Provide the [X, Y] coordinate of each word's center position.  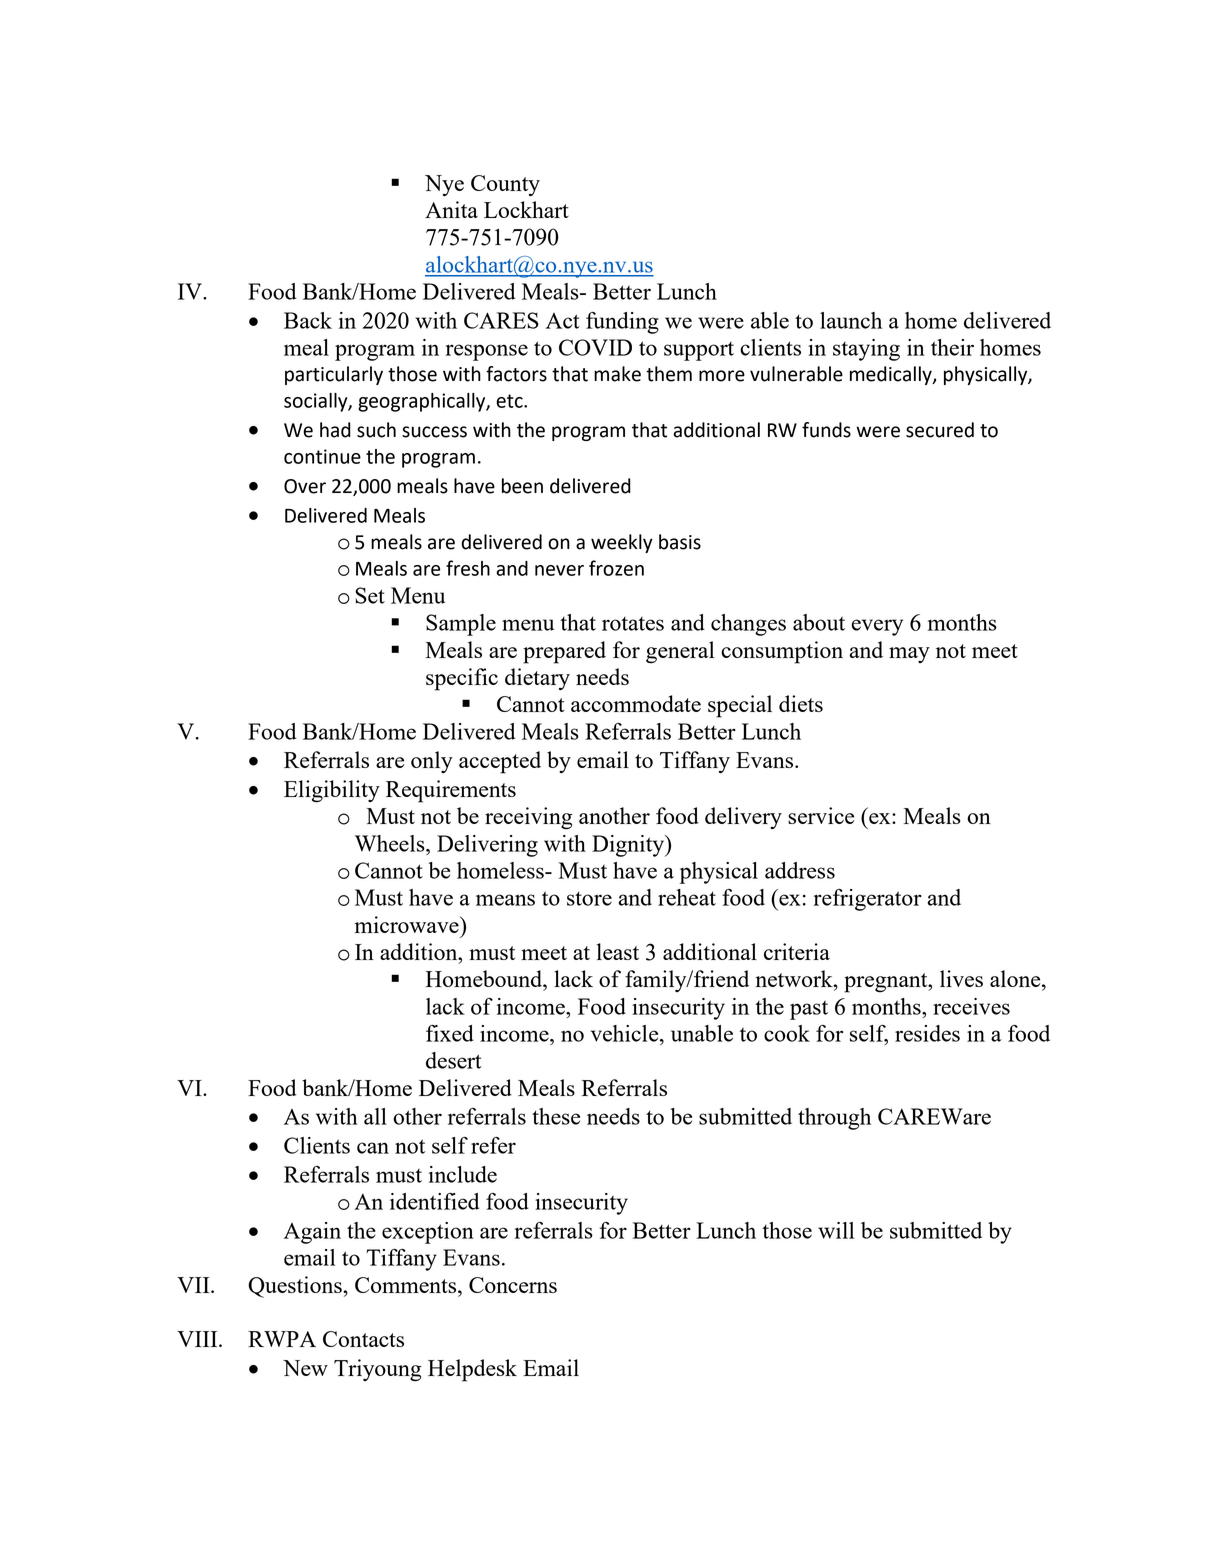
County [505, 185]
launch [851, 320]
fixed [450, 1033]
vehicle [626, 1033]
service [821, 815]
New [305, 1368]
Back [308, 320]
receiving [529, 818]
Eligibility [332, 791]
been [522, 486]
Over [305, 486]
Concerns [513, 1285]
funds [826, 430]
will [836, 1230]
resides [927, 1033]
